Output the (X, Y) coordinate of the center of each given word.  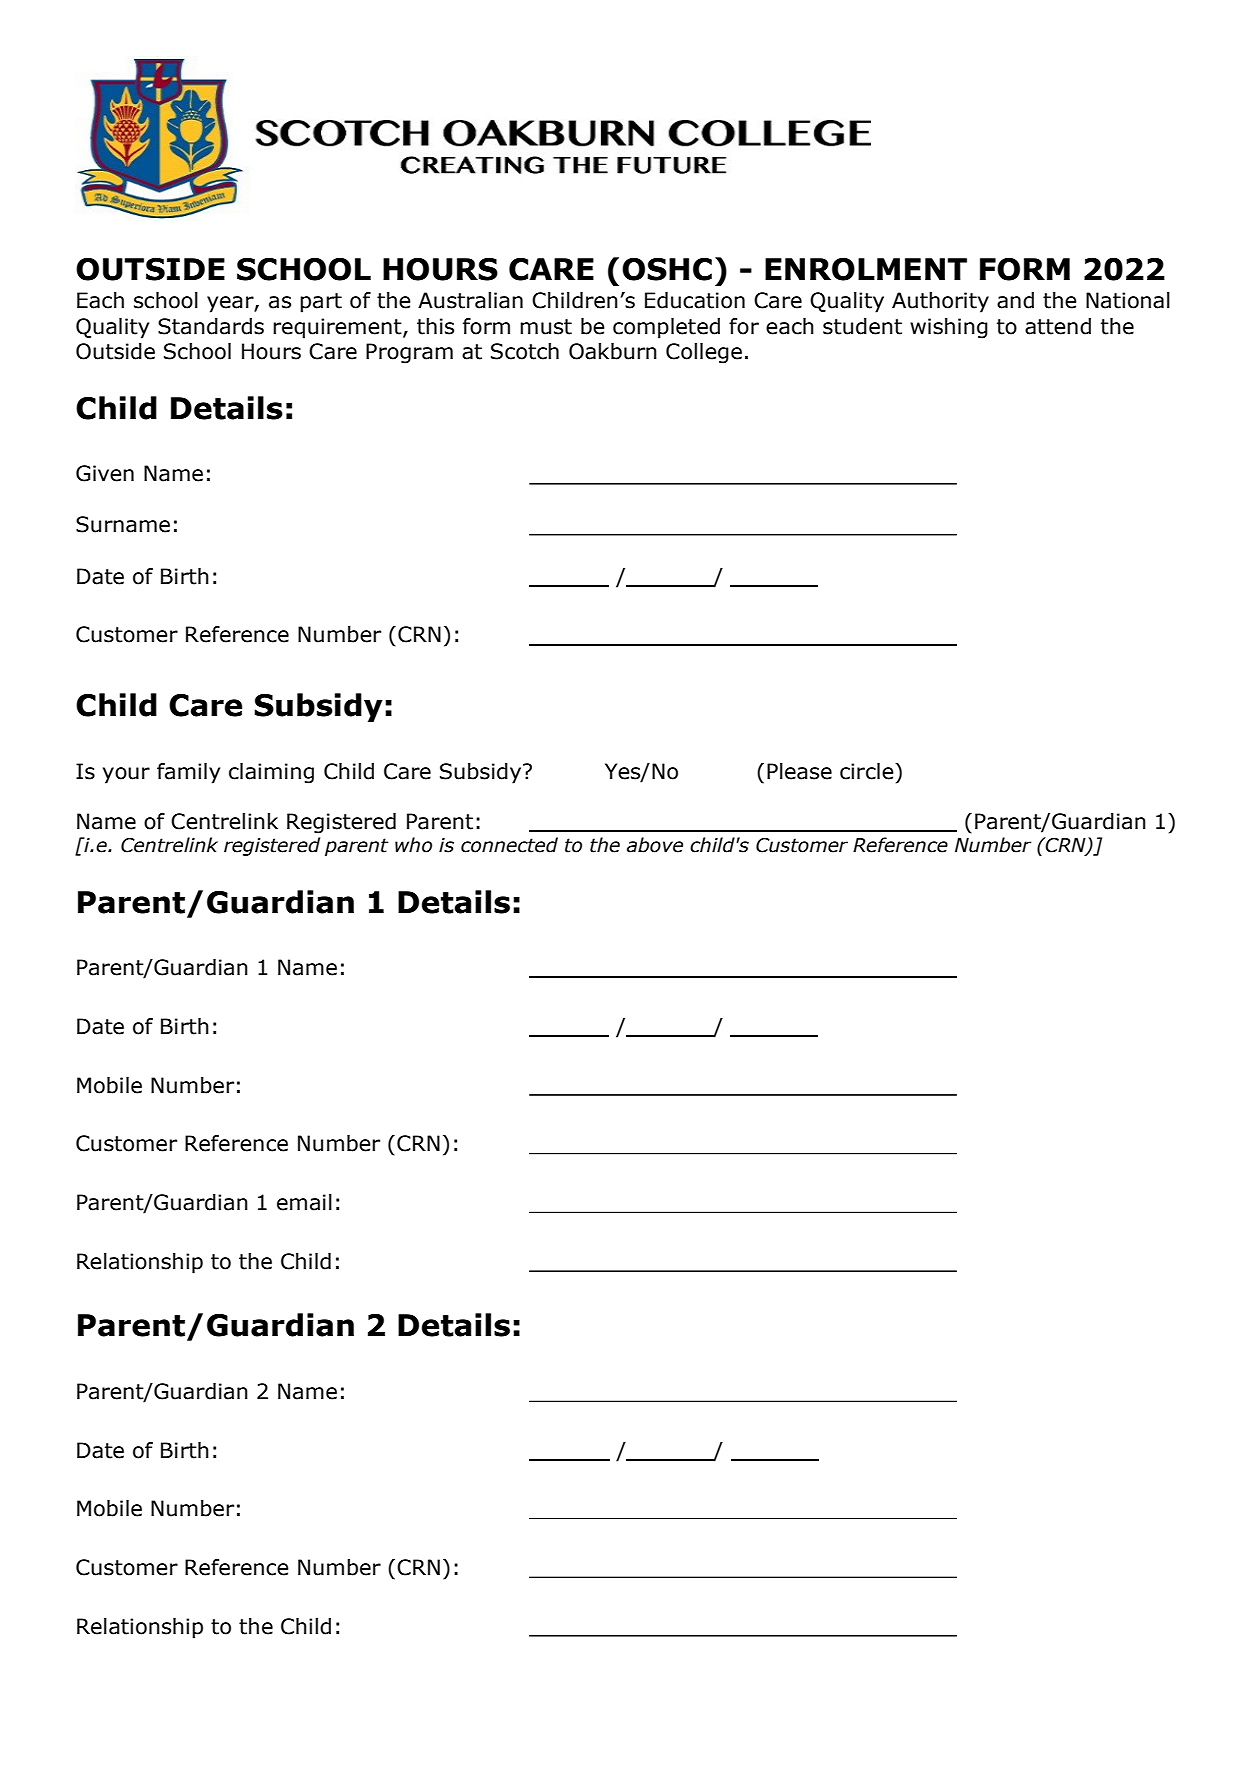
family (188, 773)
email (304, 1202)
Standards (211, 326)
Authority (940, 302)
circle (868, 771)
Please (799, 771)
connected (509, 845)
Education (695, 300)
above (655, 845)
